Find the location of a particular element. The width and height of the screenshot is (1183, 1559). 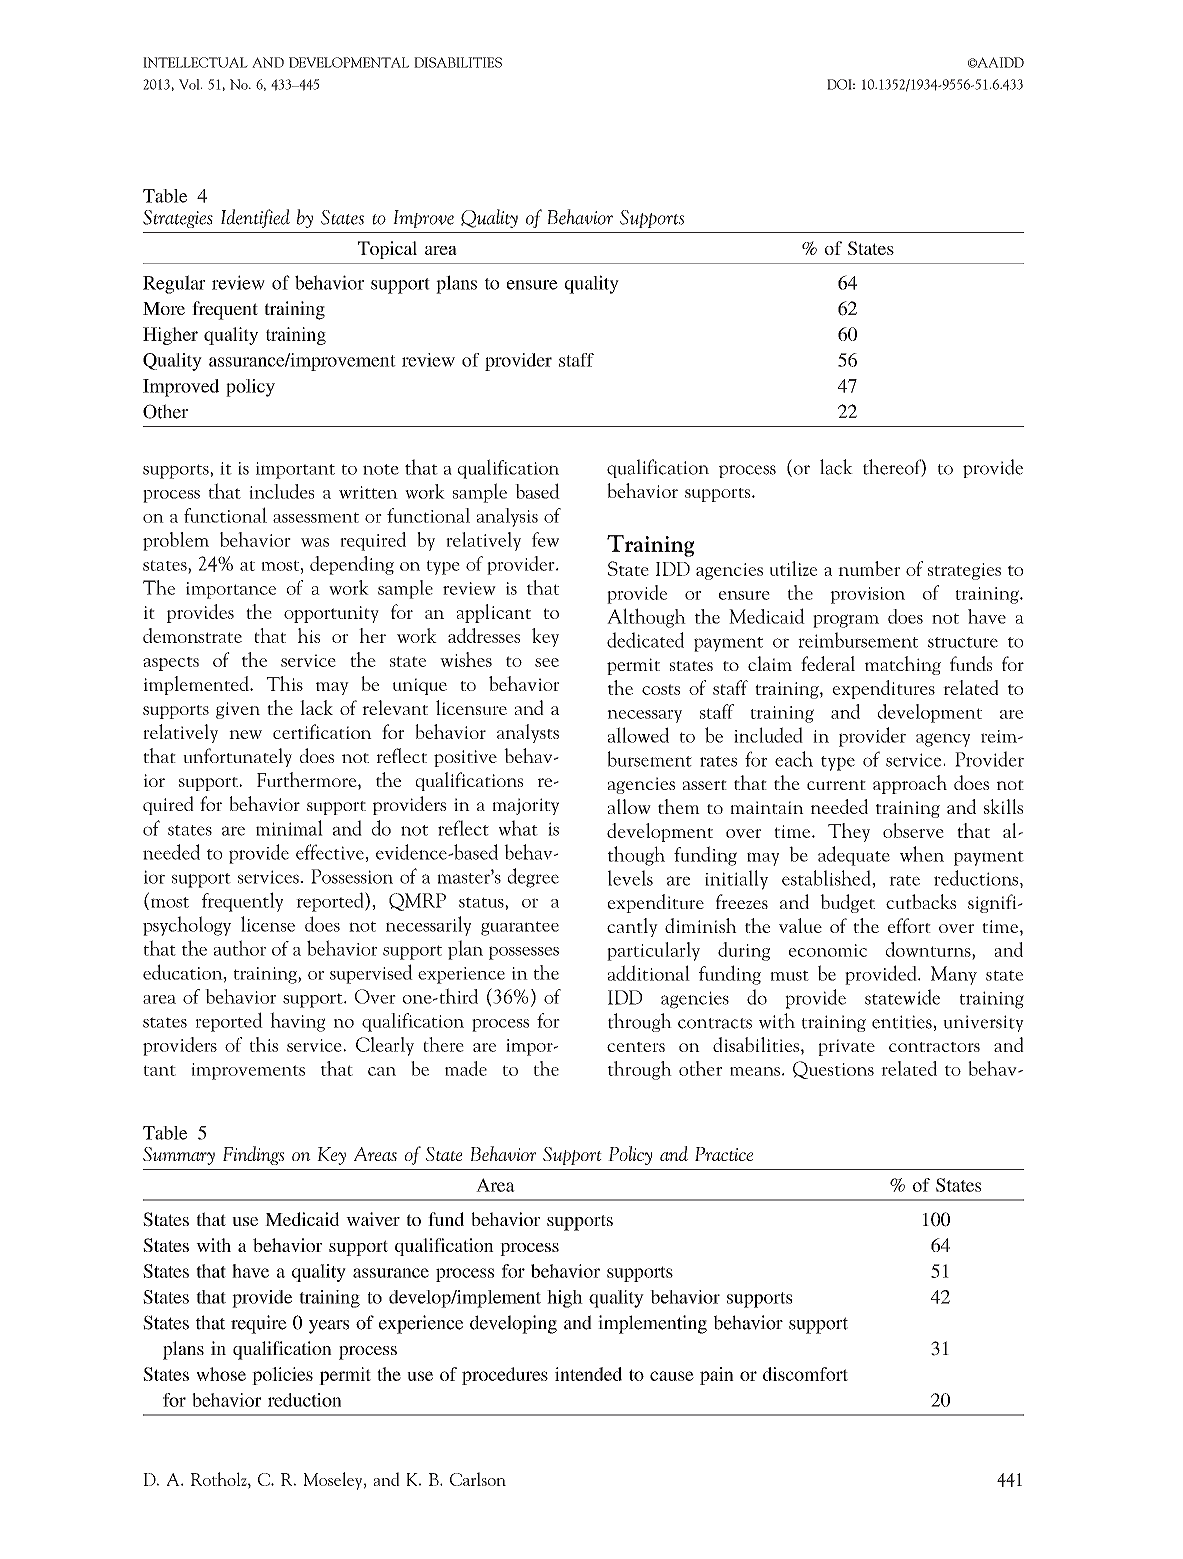

provision is located at coordinates (867, 595).
